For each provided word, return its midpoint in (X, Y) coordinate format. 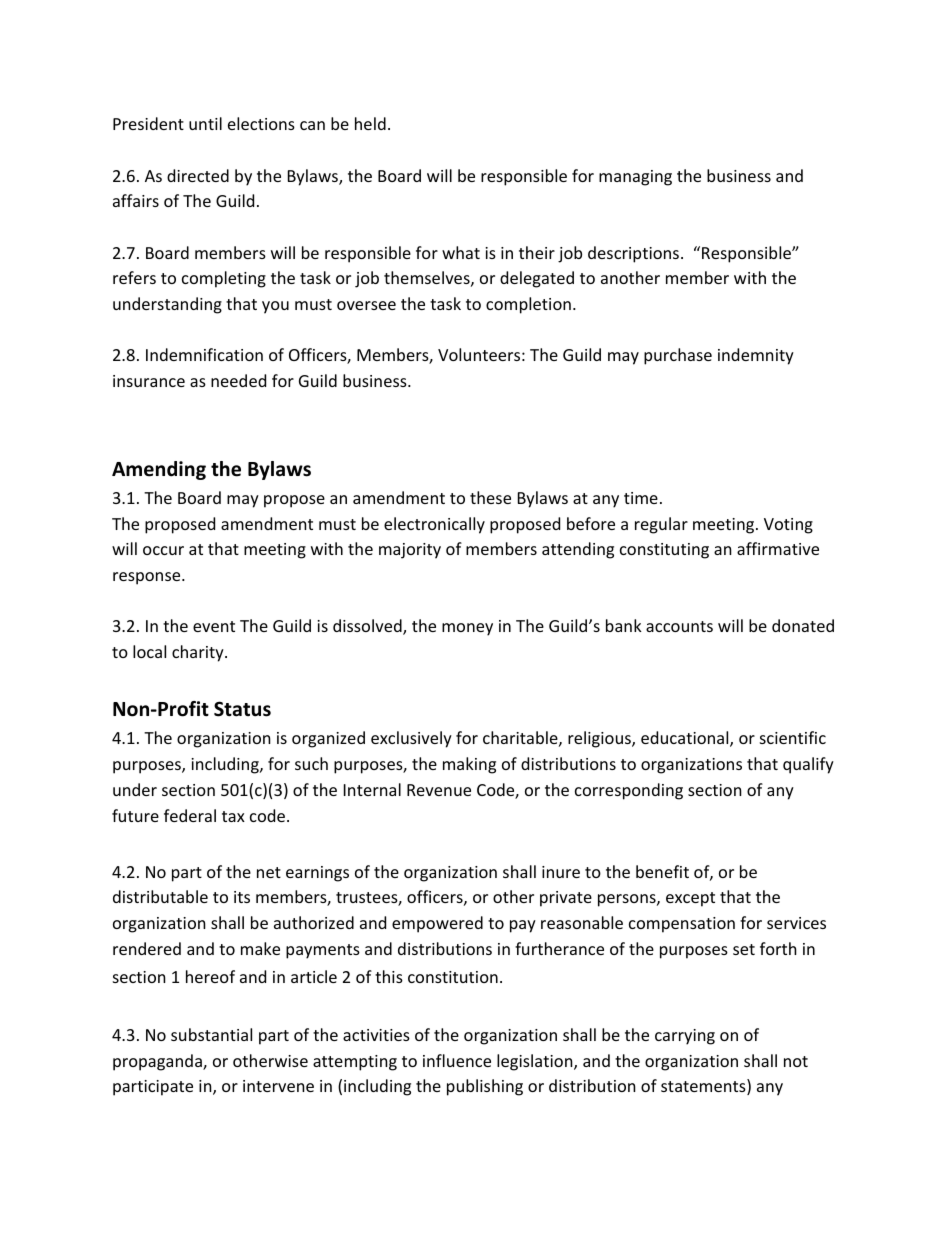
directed (198, 175)
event (214, 626)
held (370, 123)
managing (635, 178)
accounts (679, 626)
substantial (211, 1034)
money (467, 629)
